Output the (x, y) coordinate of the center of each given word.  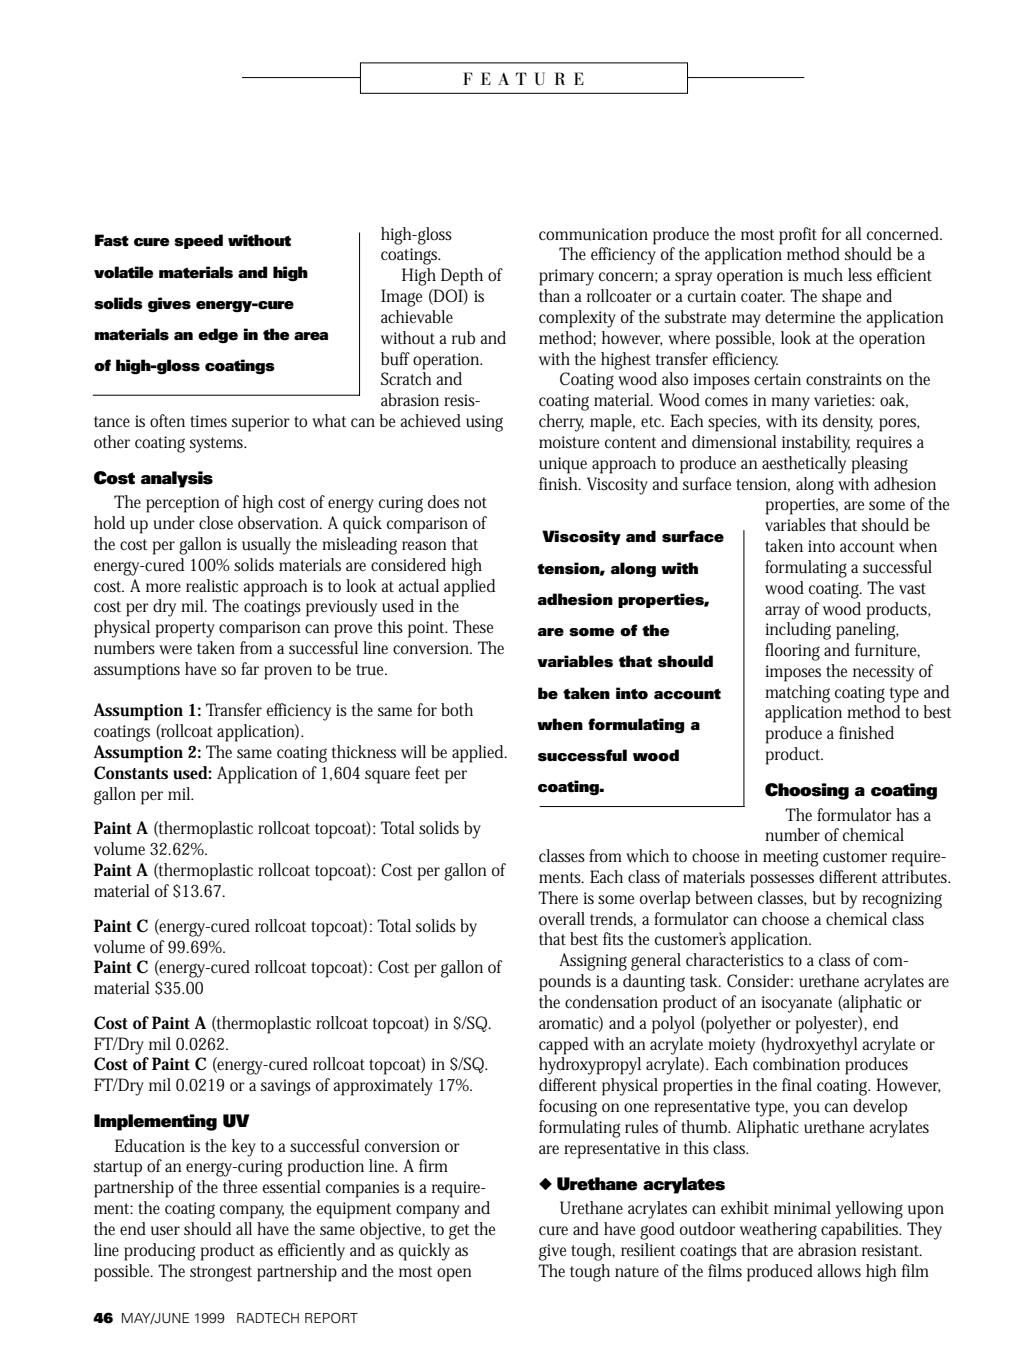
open (454, 1275)
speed (198, 241)
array (782, 613)
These (473, 627)
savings (286, 1087)
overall (562, 918)
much (823, 275)
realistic (212, 585)
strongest (221, 1274)
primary (566, 277)
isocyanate (796, 1004)
